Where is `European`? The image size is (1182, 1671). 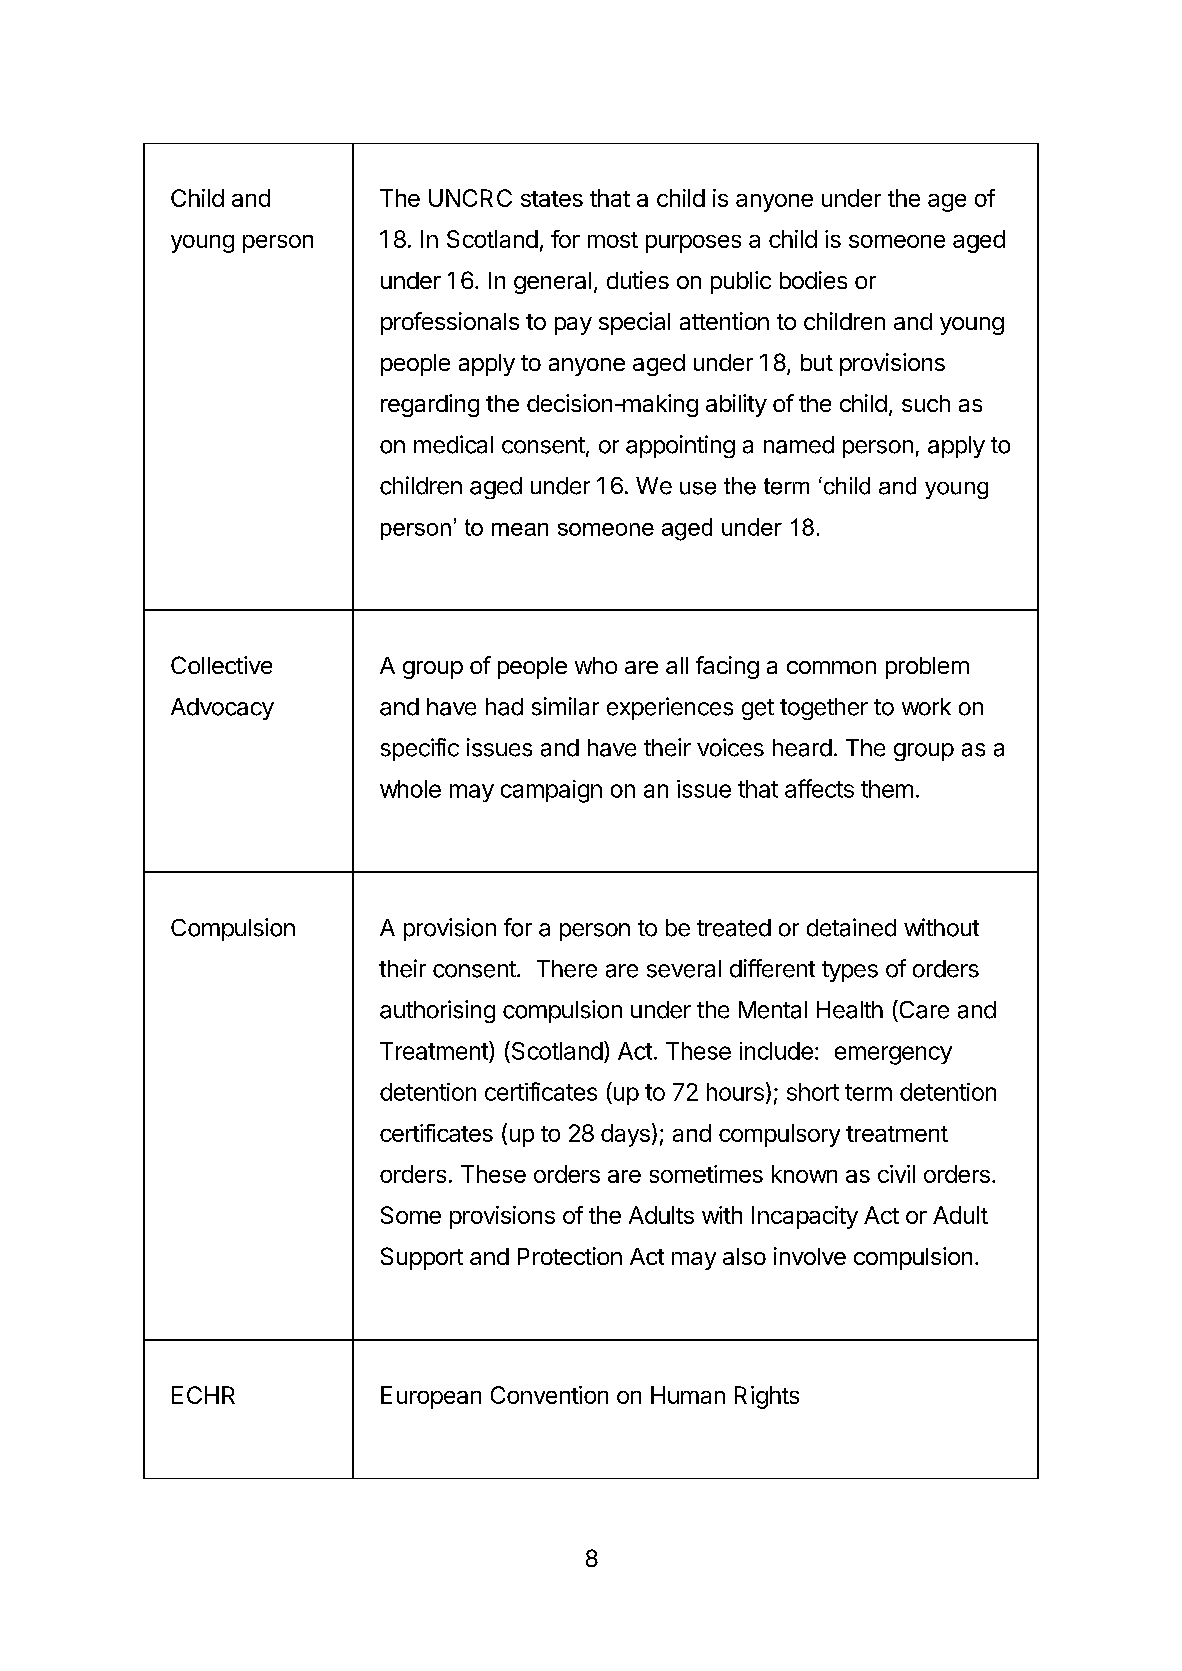 European is located at coordinates (431, 1397).
